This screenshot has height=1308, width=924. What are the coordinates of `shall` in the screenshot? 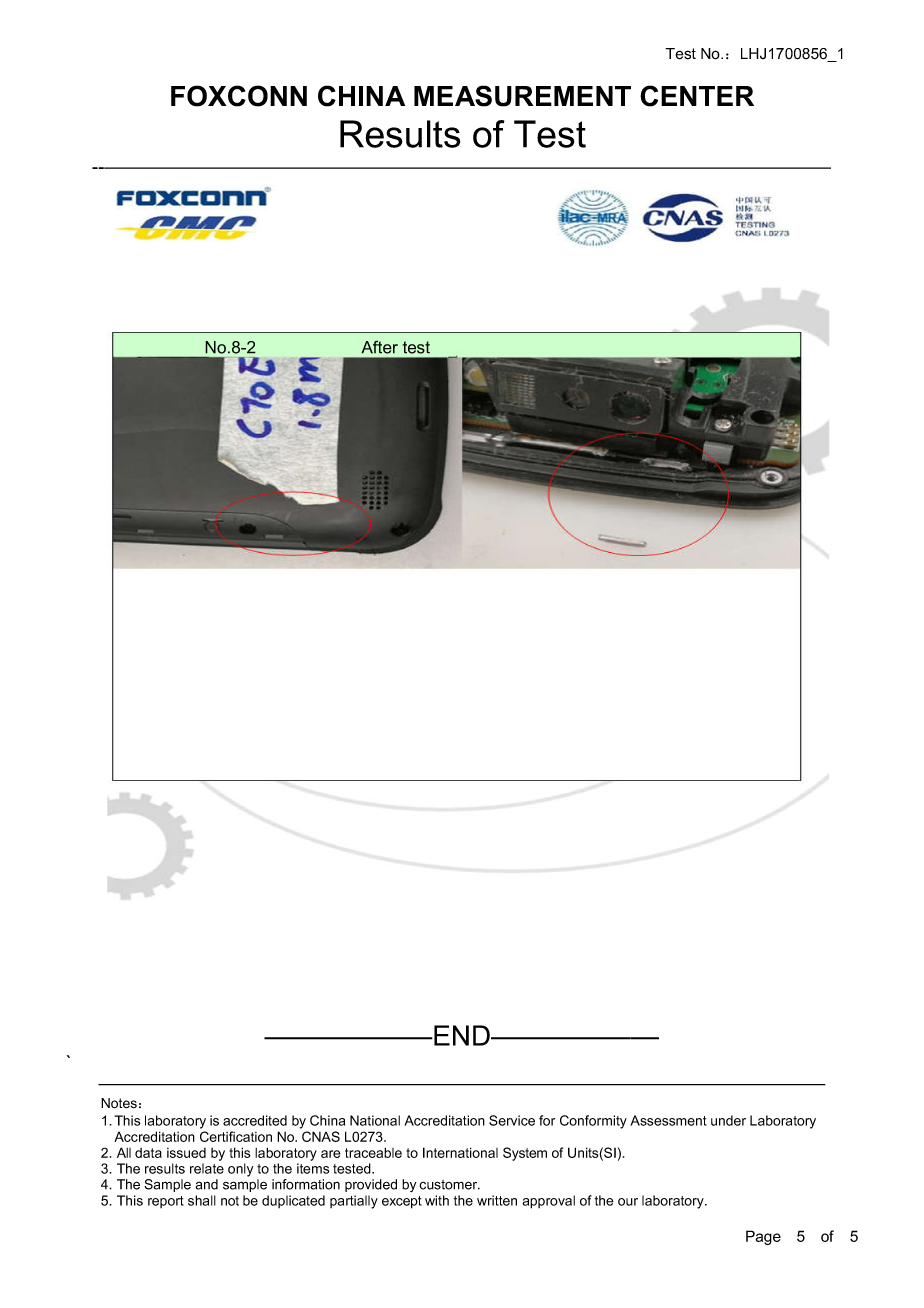 It's located at (202, 1200).
